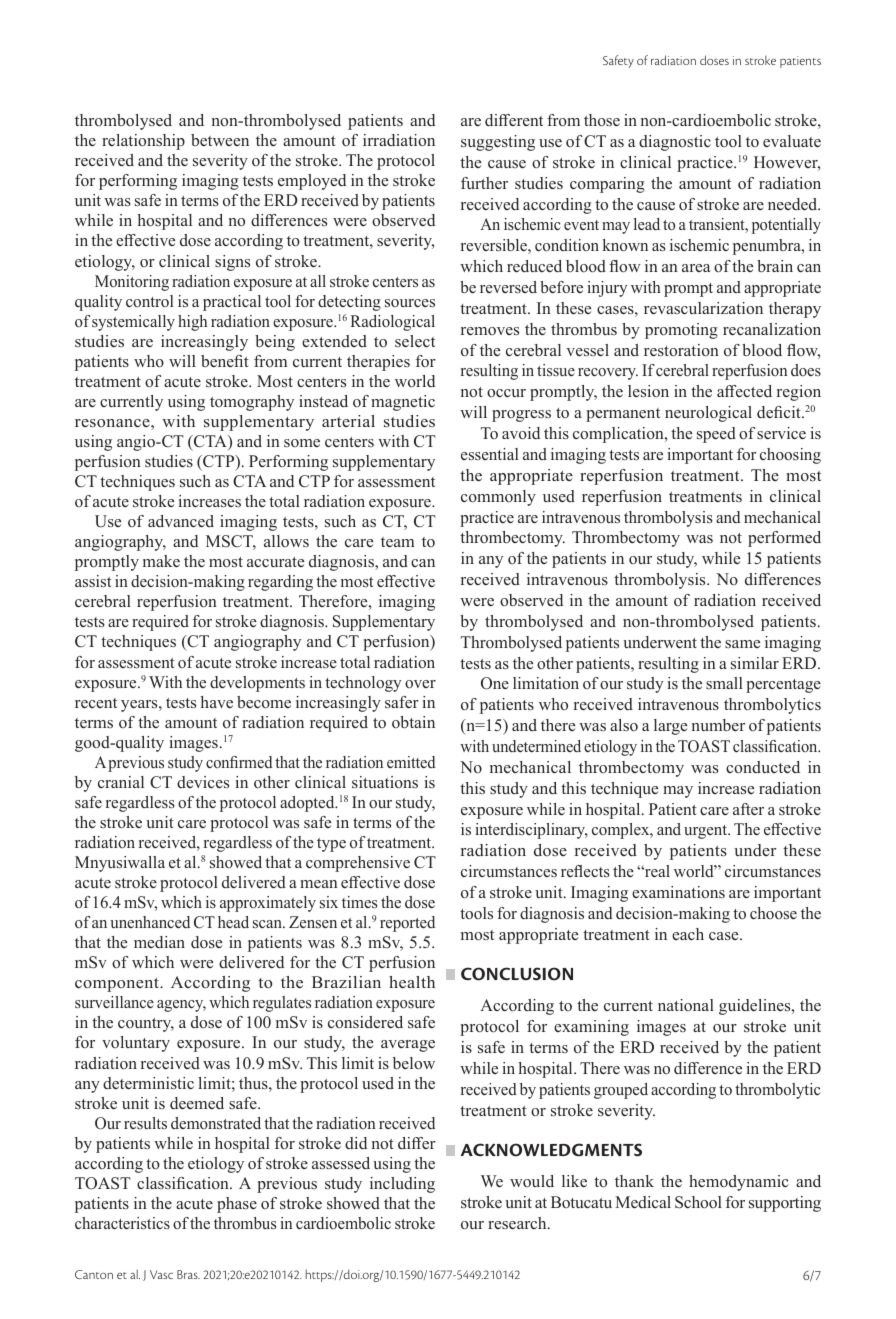  I want to click on select, so click(415, 341).
